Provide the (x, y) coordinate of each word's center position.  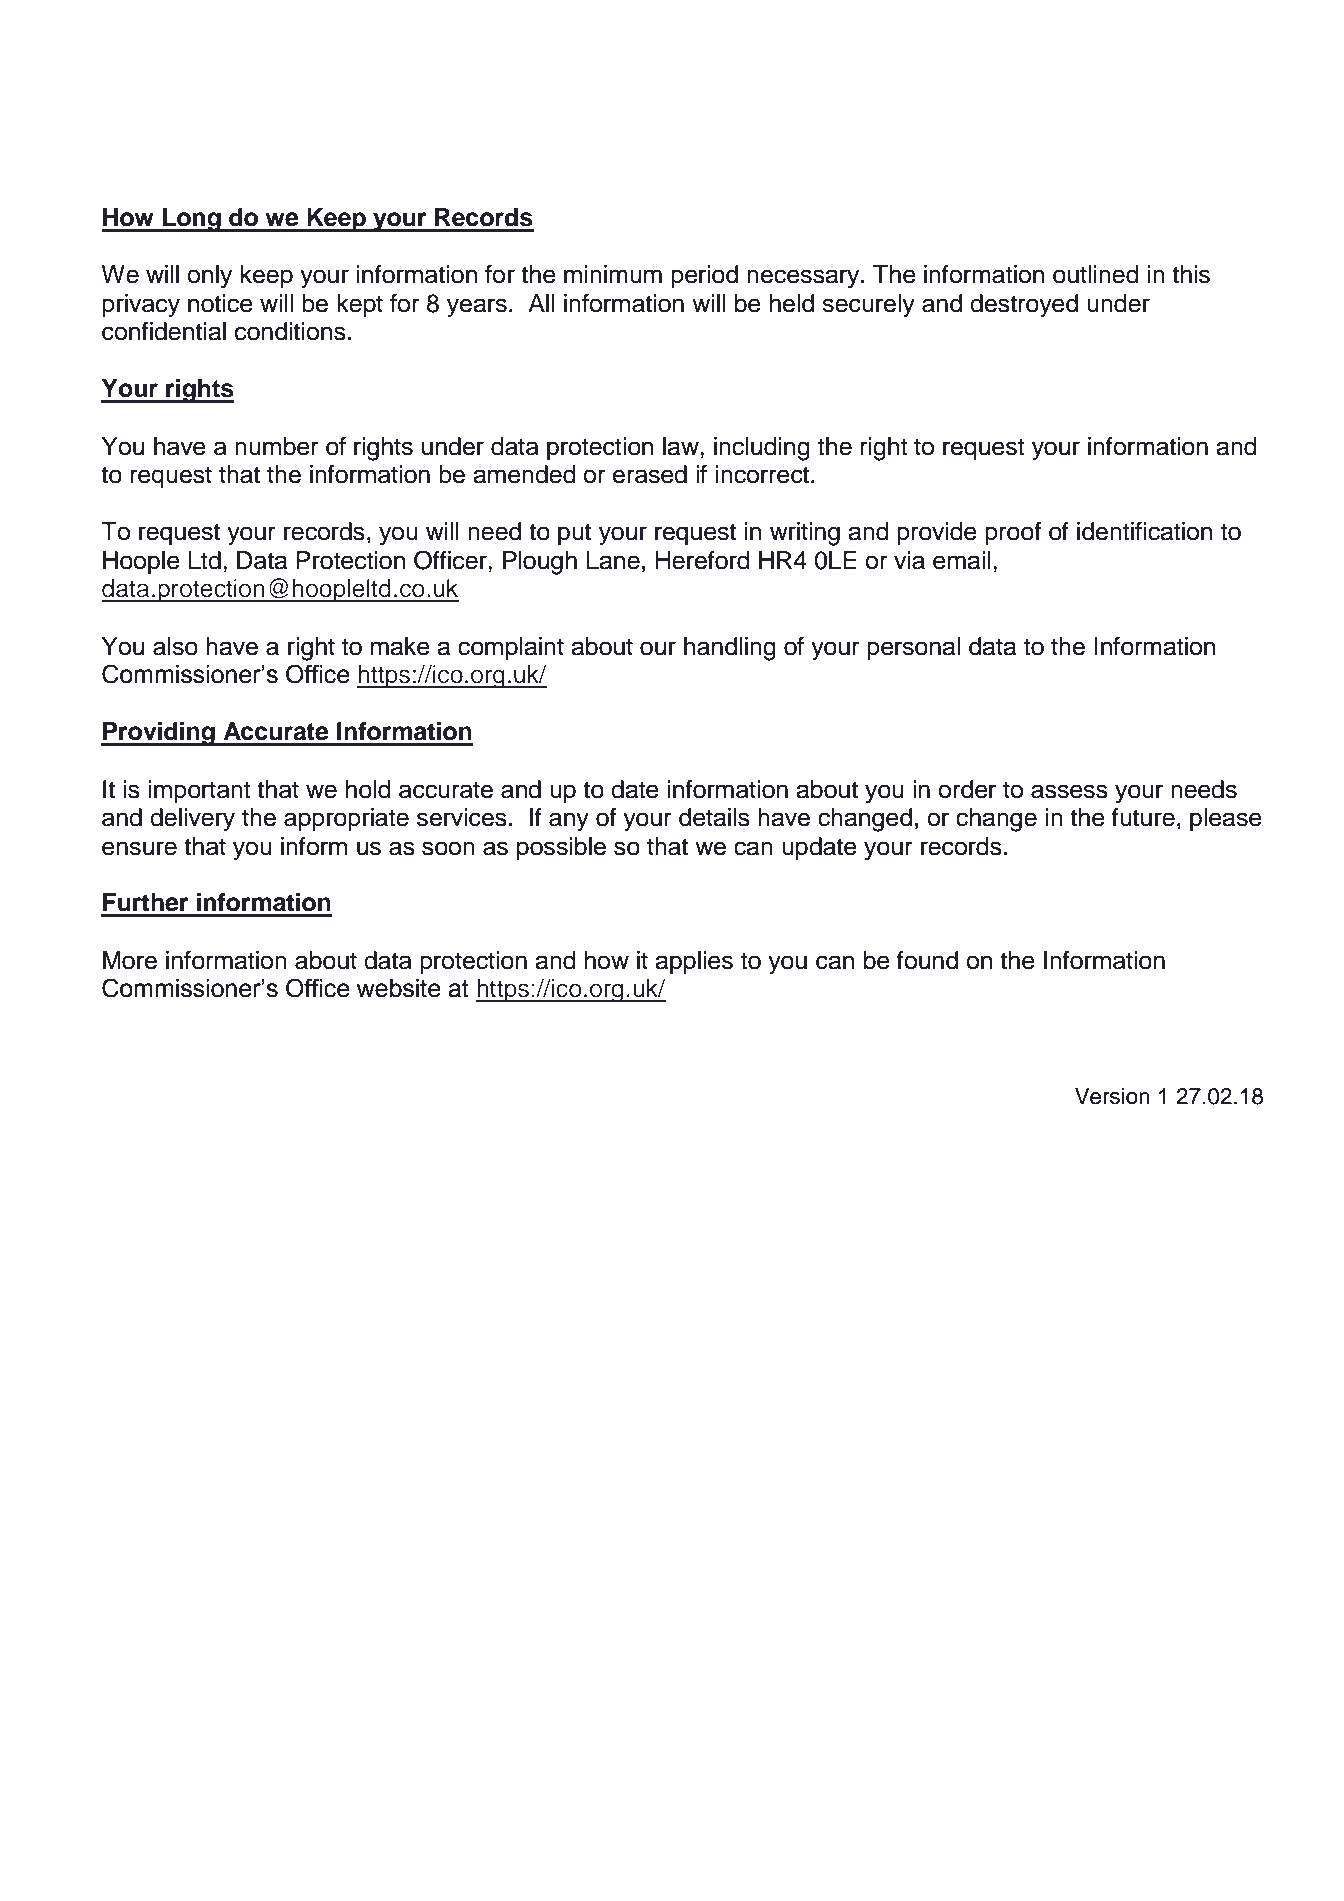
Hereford (702, 560)
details (714, 817)
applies (694, 962)
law (682, 446)
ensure (139, 848)
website (399, 988)
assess (1069, 791)
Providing (159, 734)
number (277, 446)
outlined (1096, 274)
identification (1144, 531)
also (175, 646)
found (927, 960)
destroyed (1024, 306)
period (704, 276)
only (209, 277)
